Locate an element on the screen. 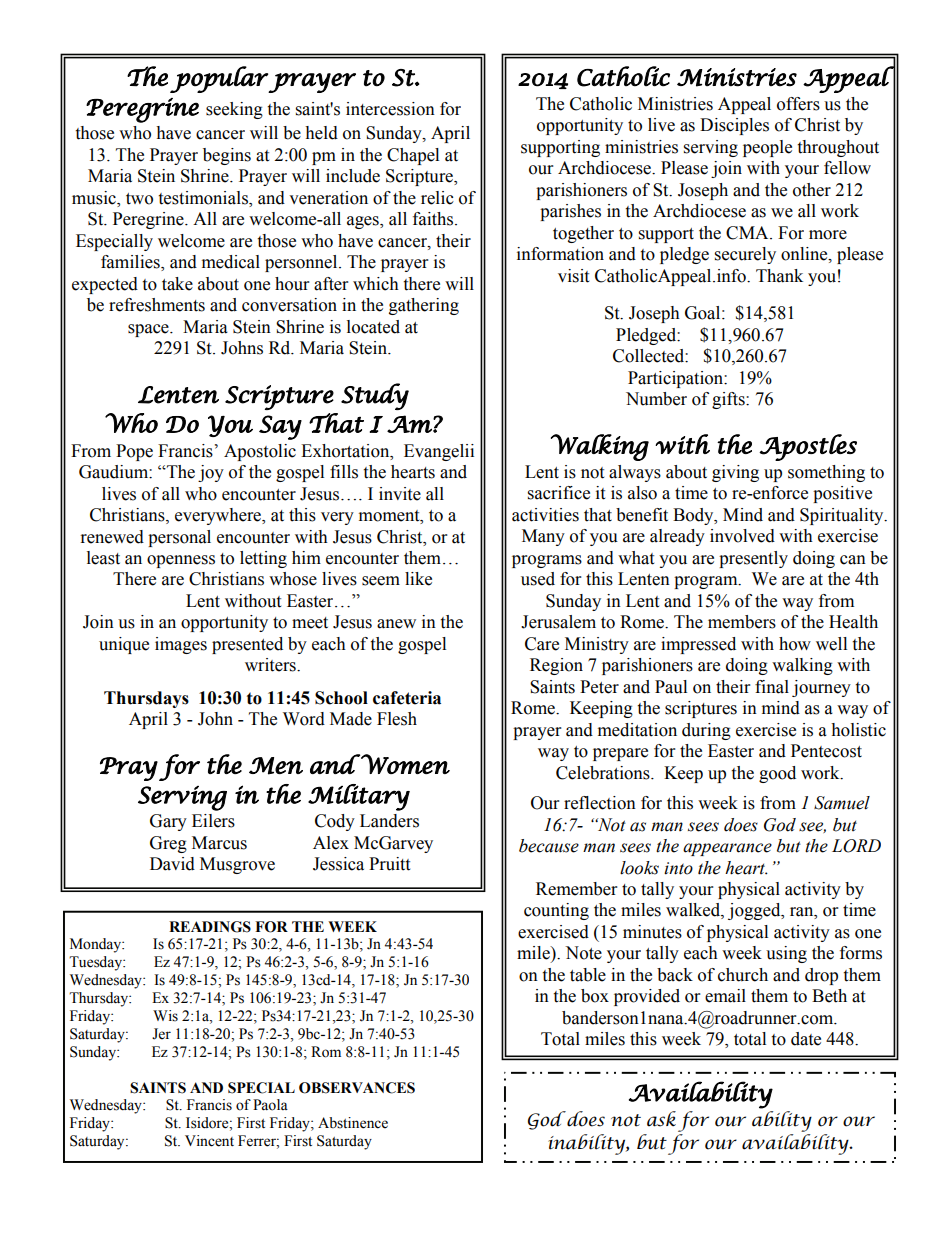  members is located at coordinates (742, 622).
